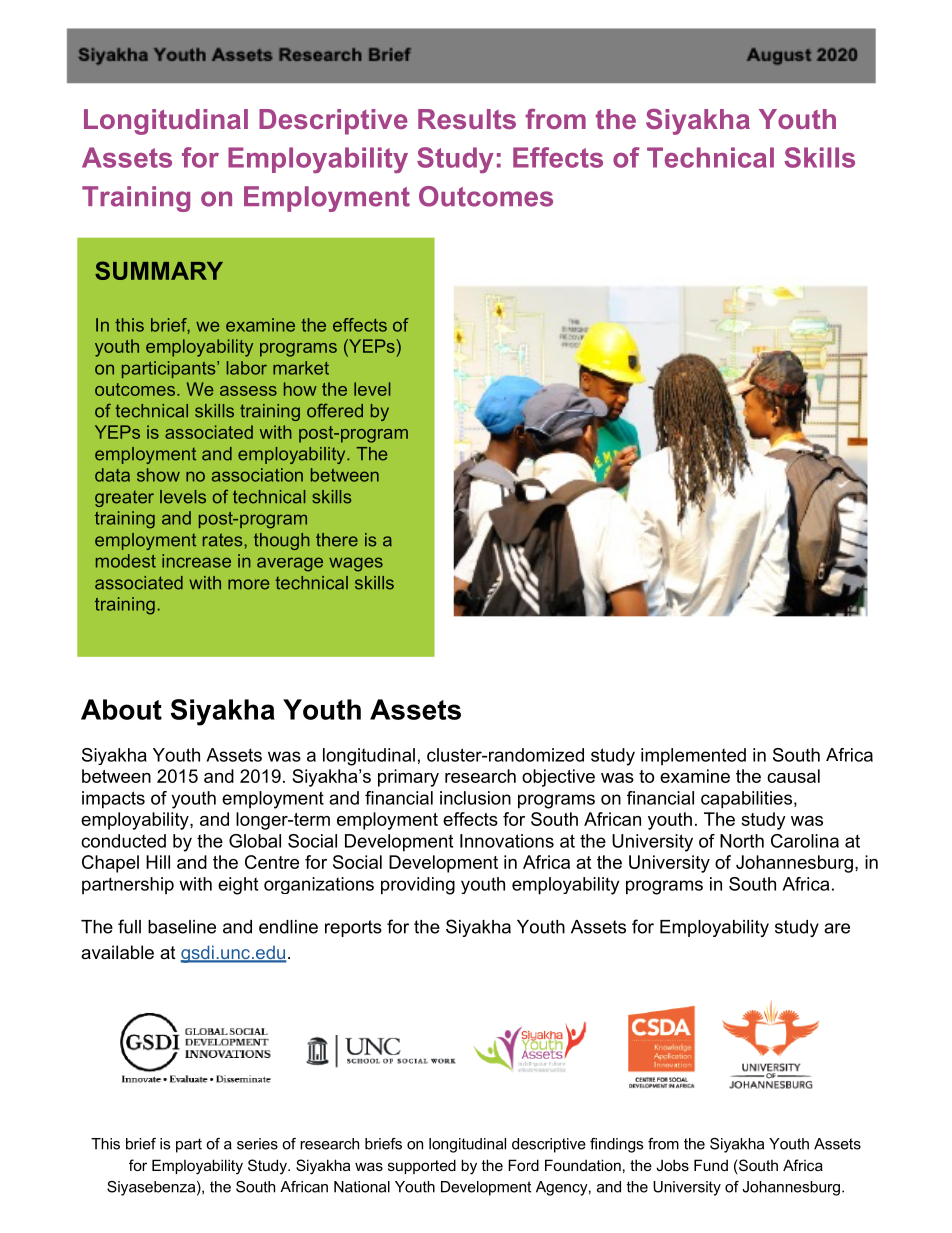  I want to click on wages, so click(356, 564).
